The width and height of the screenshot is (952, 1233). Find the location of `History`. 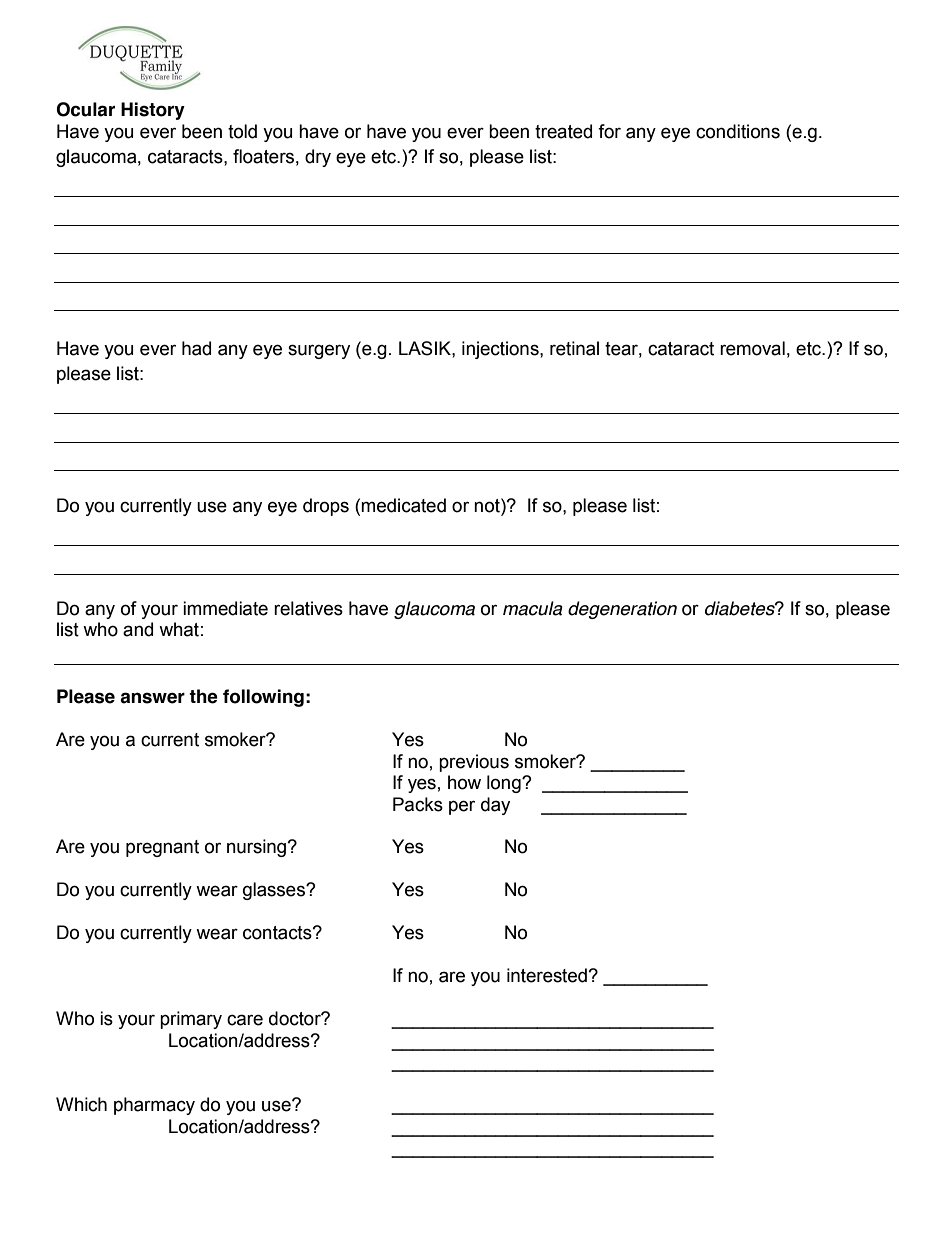

History is located at coordinates (153, 111).
